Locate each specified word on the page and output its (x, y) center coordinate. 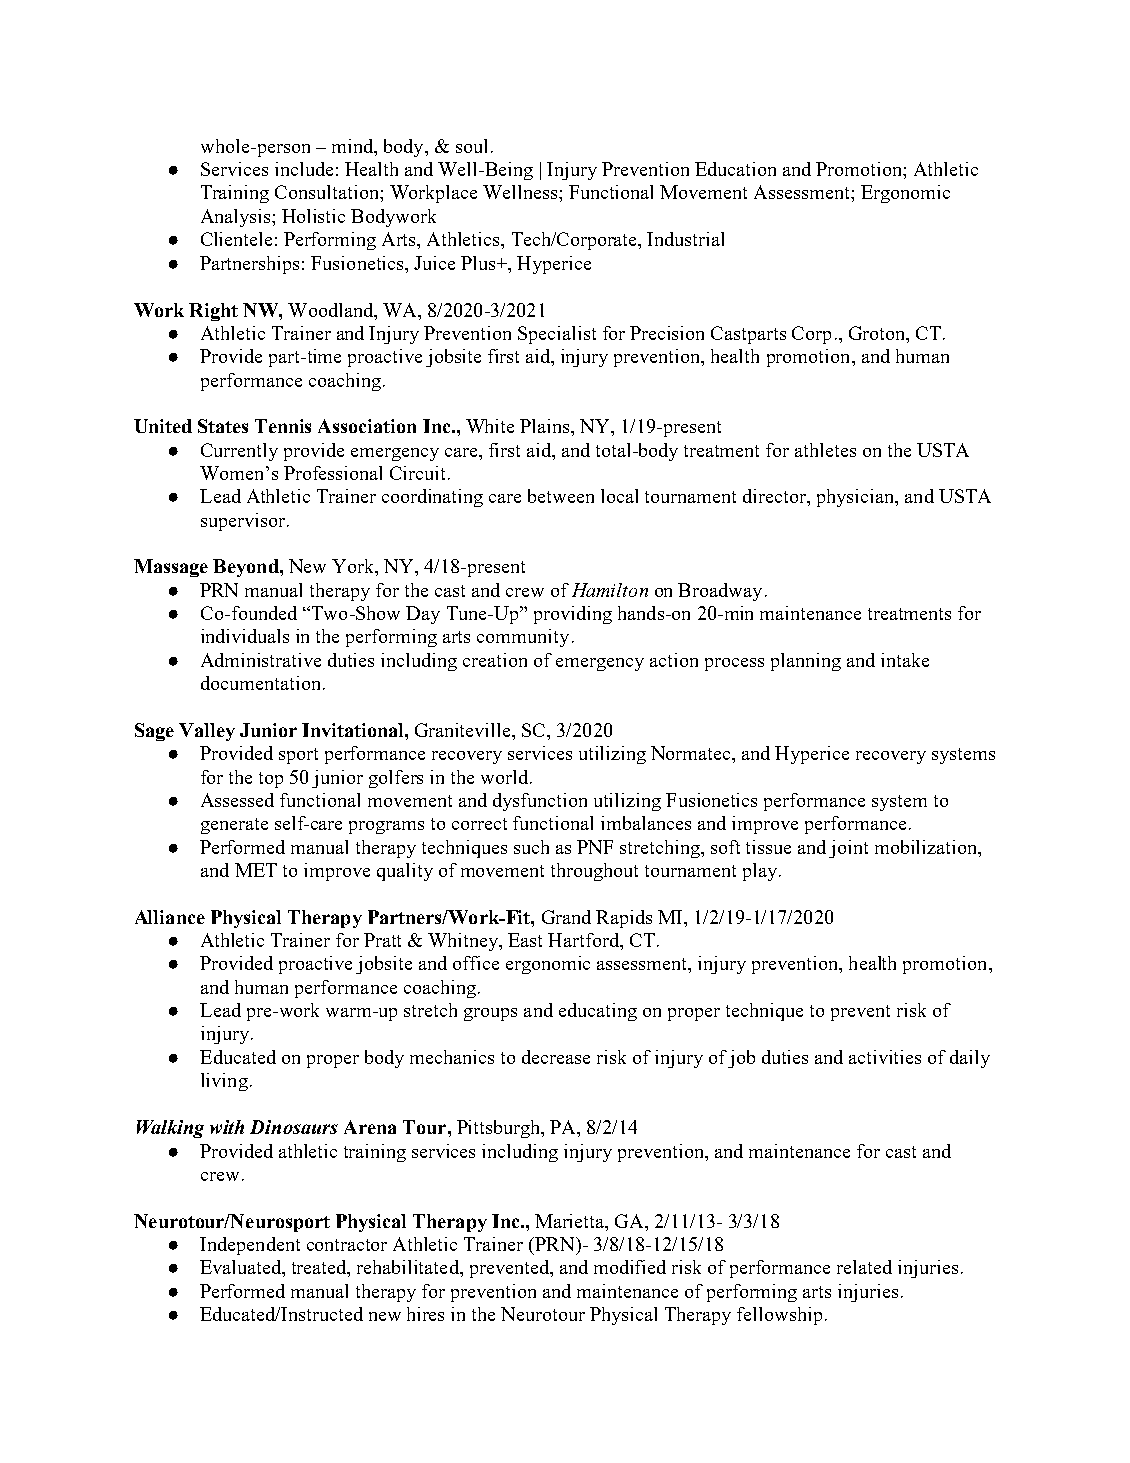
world (506, 777)
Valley (207, 732)
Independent (250, 1246)
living (224, 1082)
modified (630, 1267)
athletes (825, 450)
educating (598, 1012)
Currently (239, 452)
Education (735, 169)
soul (471, 146)
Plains (546, 426)
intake (905, 660)
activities (885, 1057)
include (304, 169)
